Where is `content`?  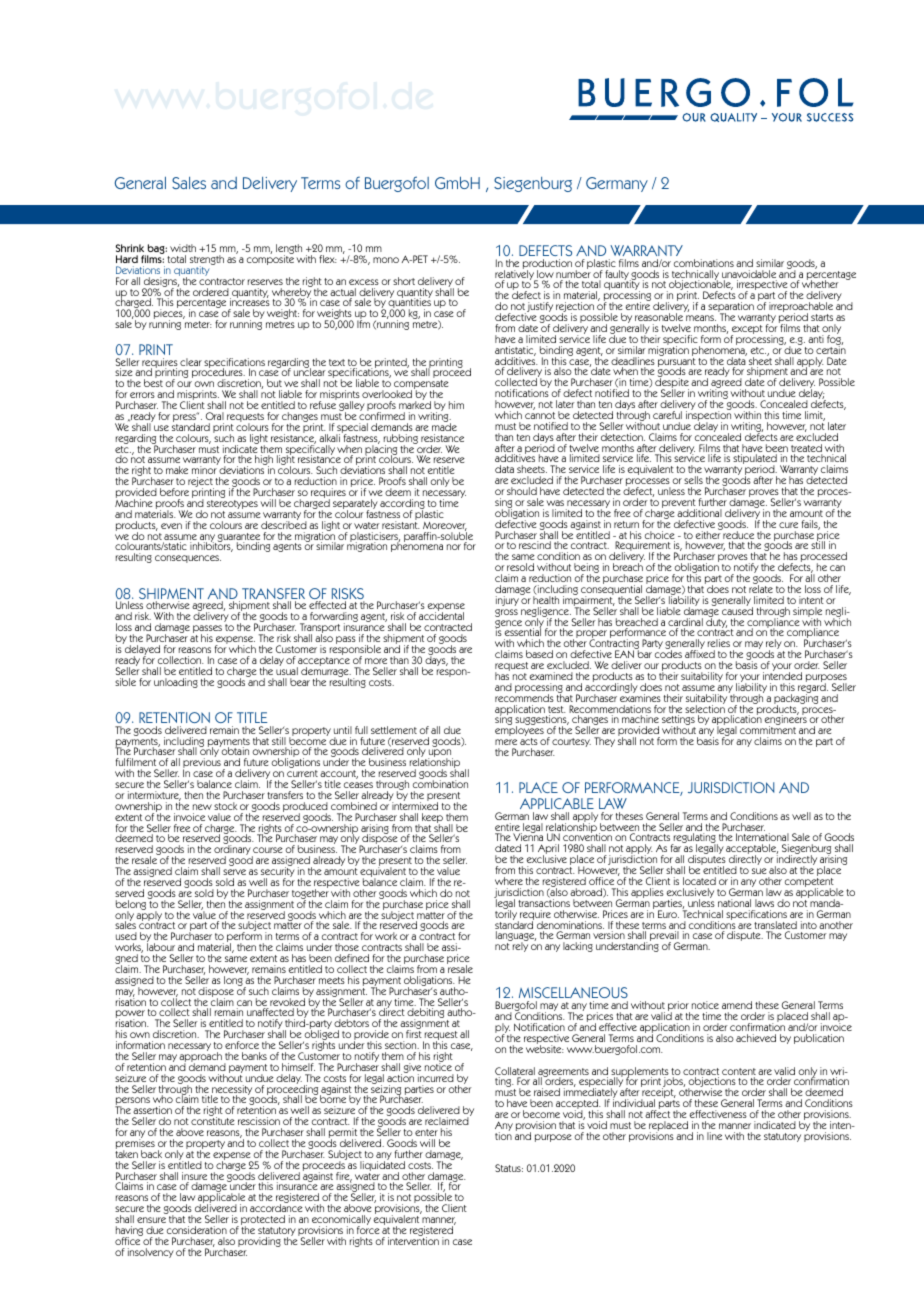 content is located at coordinates (739, 1073).
